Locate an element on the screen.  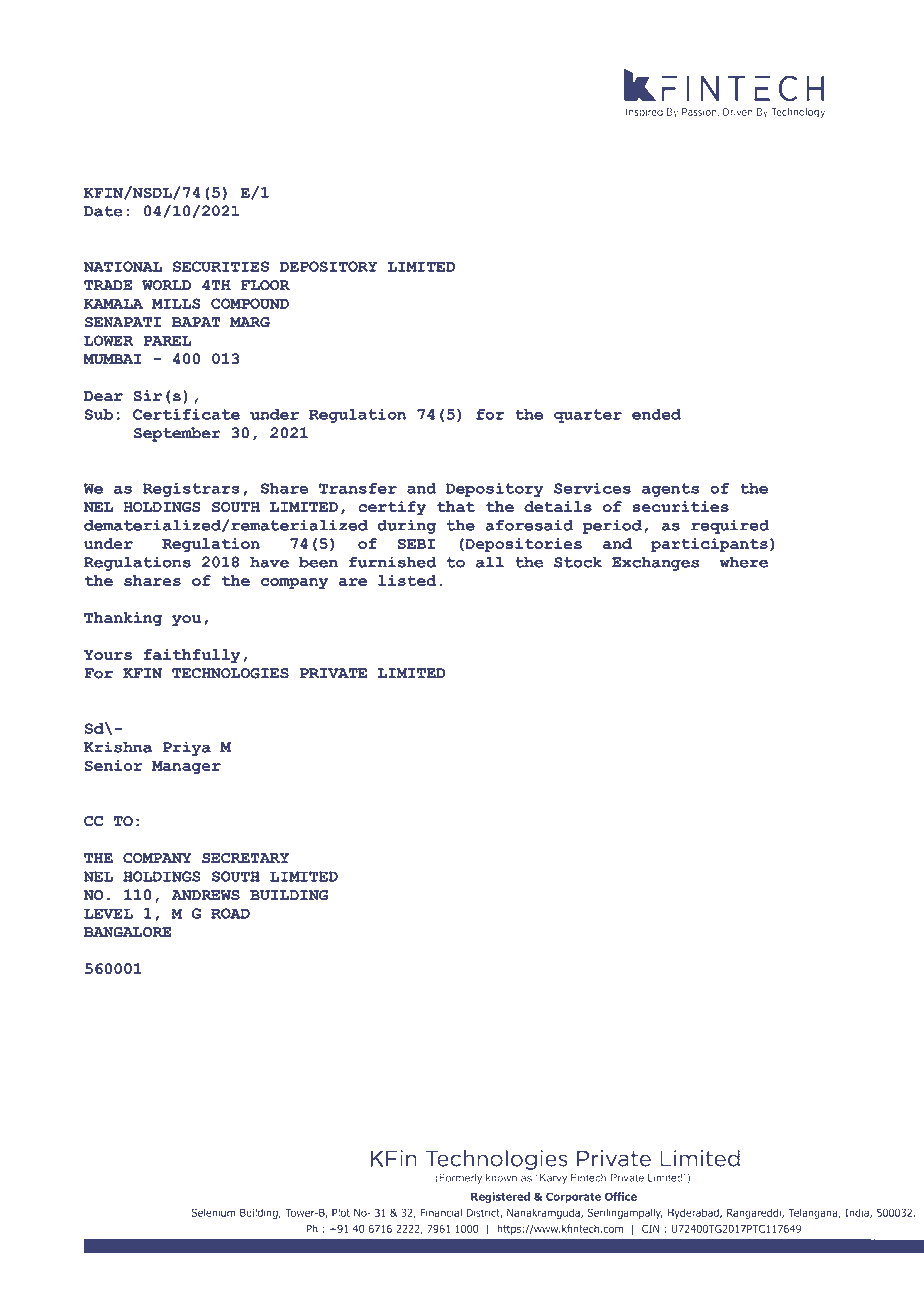
BUILDING is located at coordinates (289, 895).
